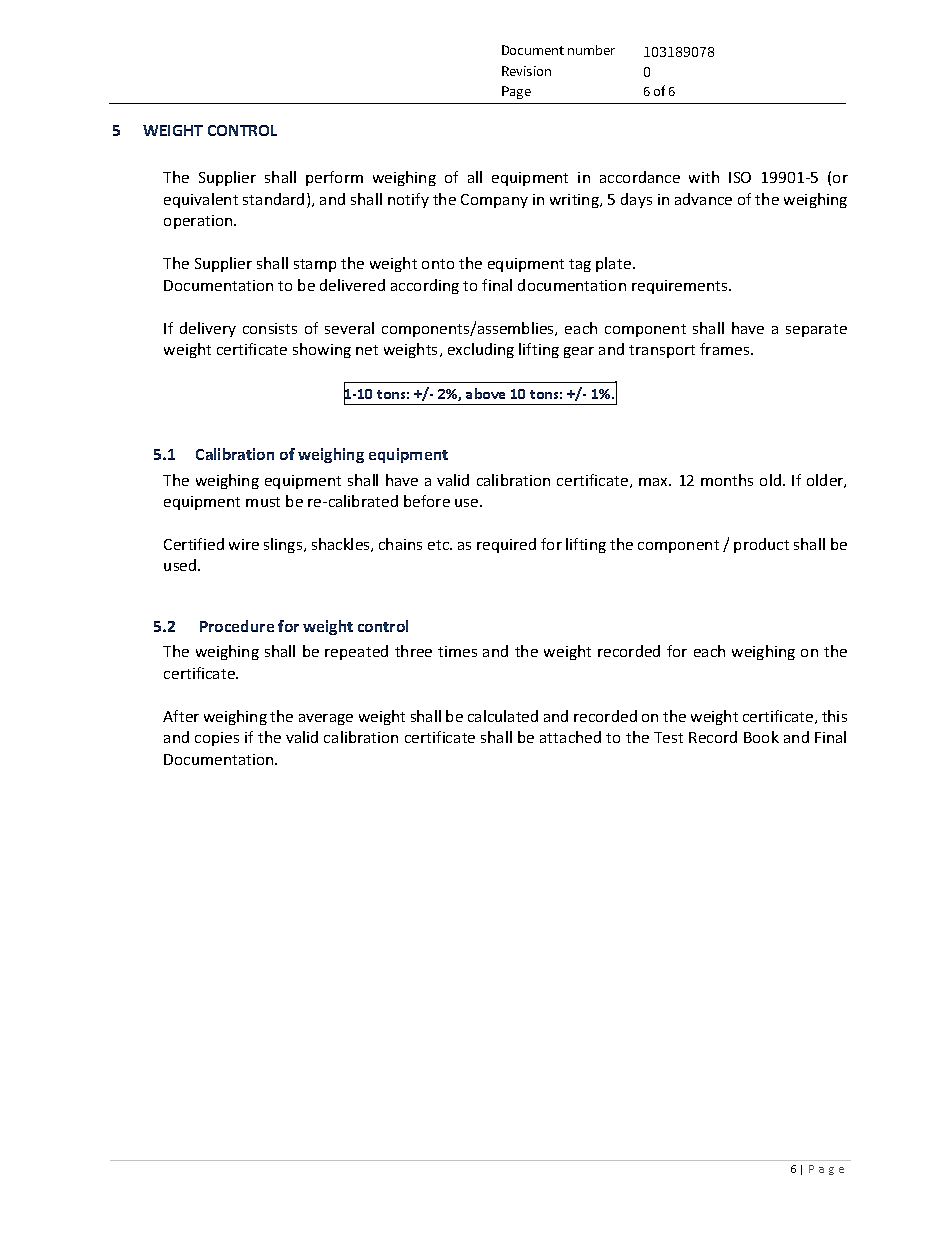 Image resolution: width=952 pixels, height=1233 pixels. What do you see at coordinates (244, 544) in the screenshot?
I see `wire` at bounding box center [244, 544].
